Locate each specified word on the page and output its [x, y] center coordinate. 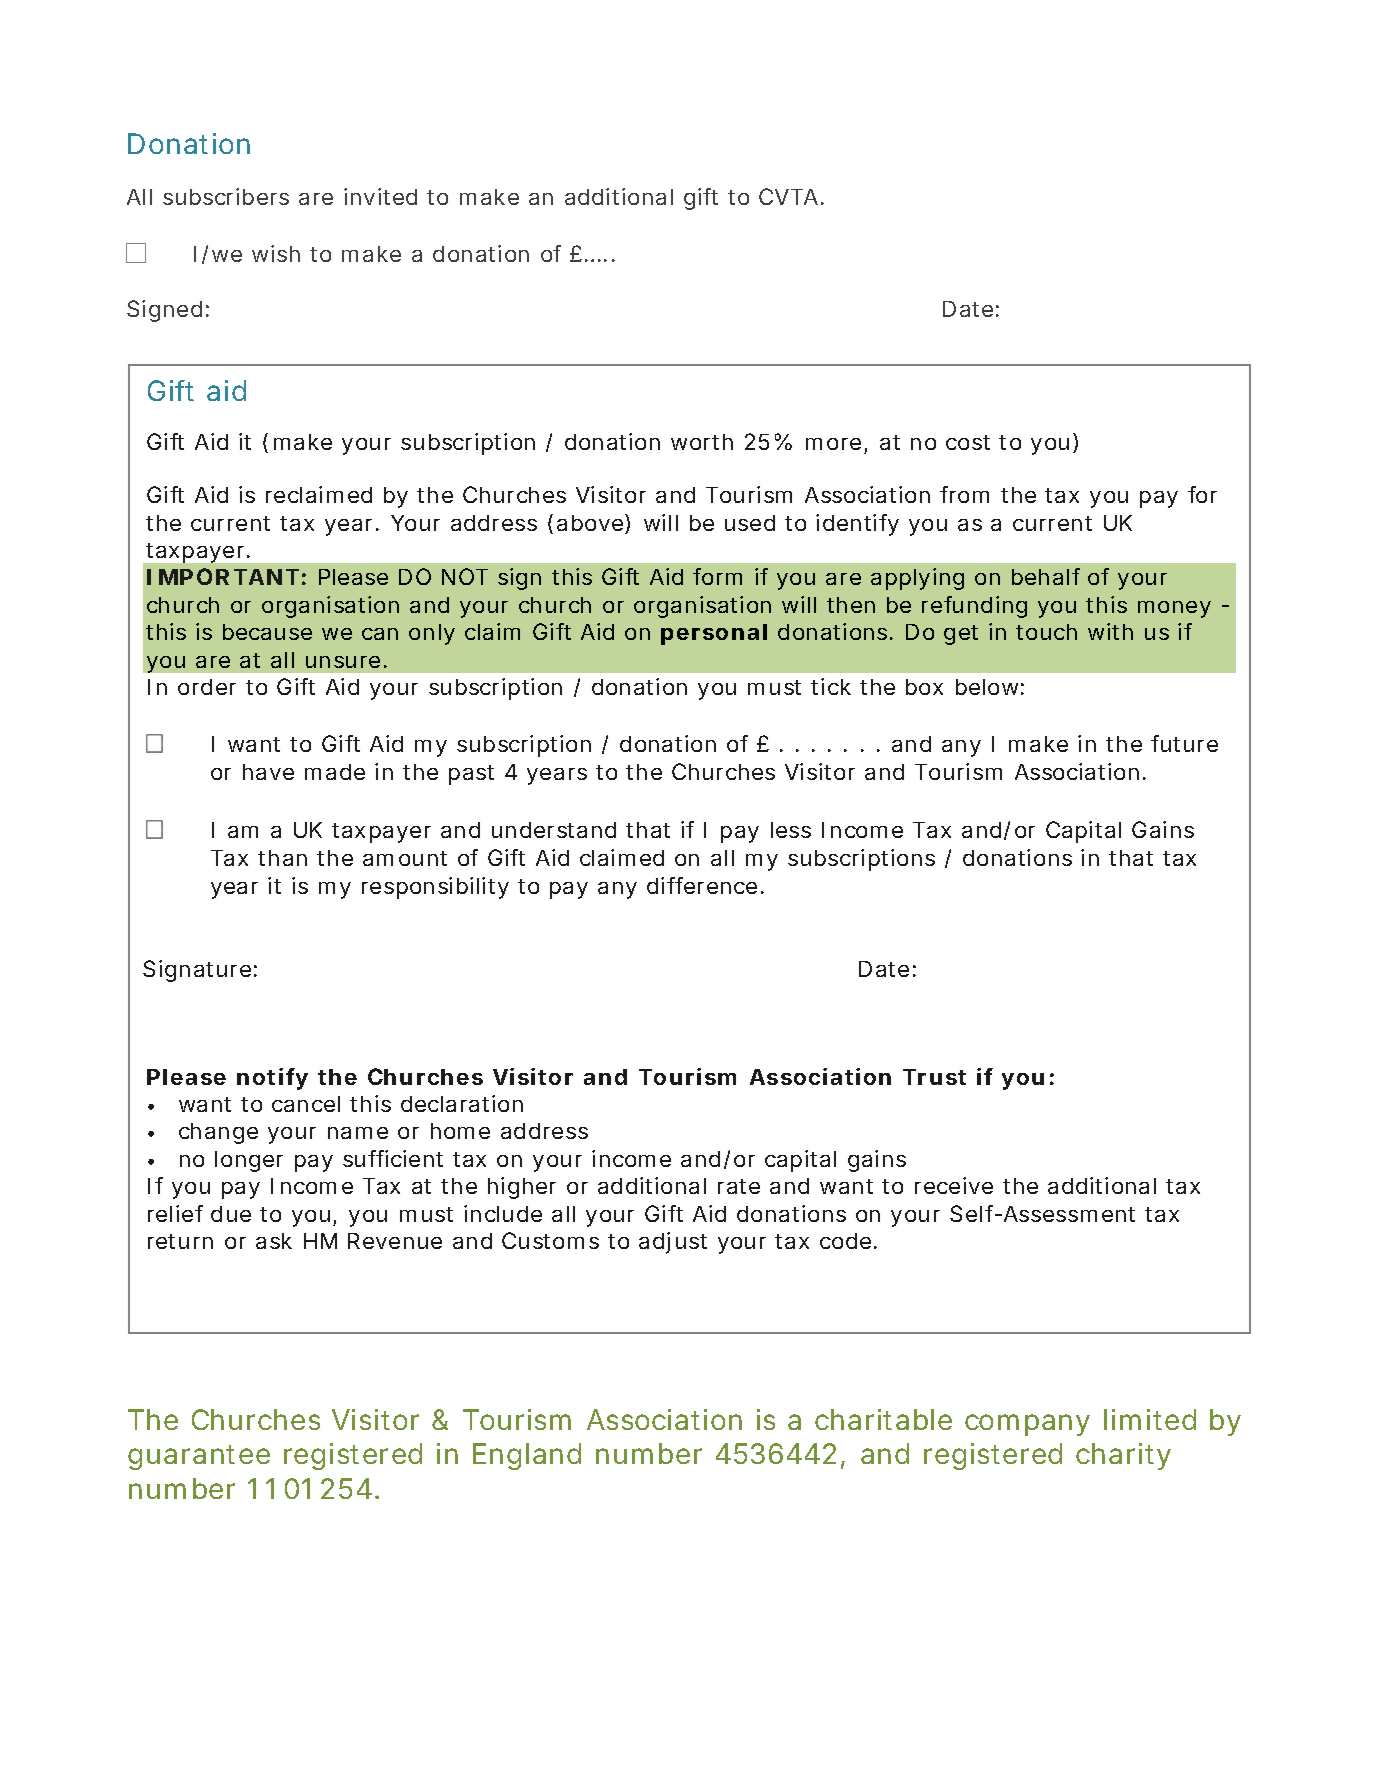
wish [276, 253]
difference [702, 885]
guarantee [199, 1457]
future [1184, 743]
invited [380, 196]
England [527, 1456]
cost [968, 442]
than [282, 858]
